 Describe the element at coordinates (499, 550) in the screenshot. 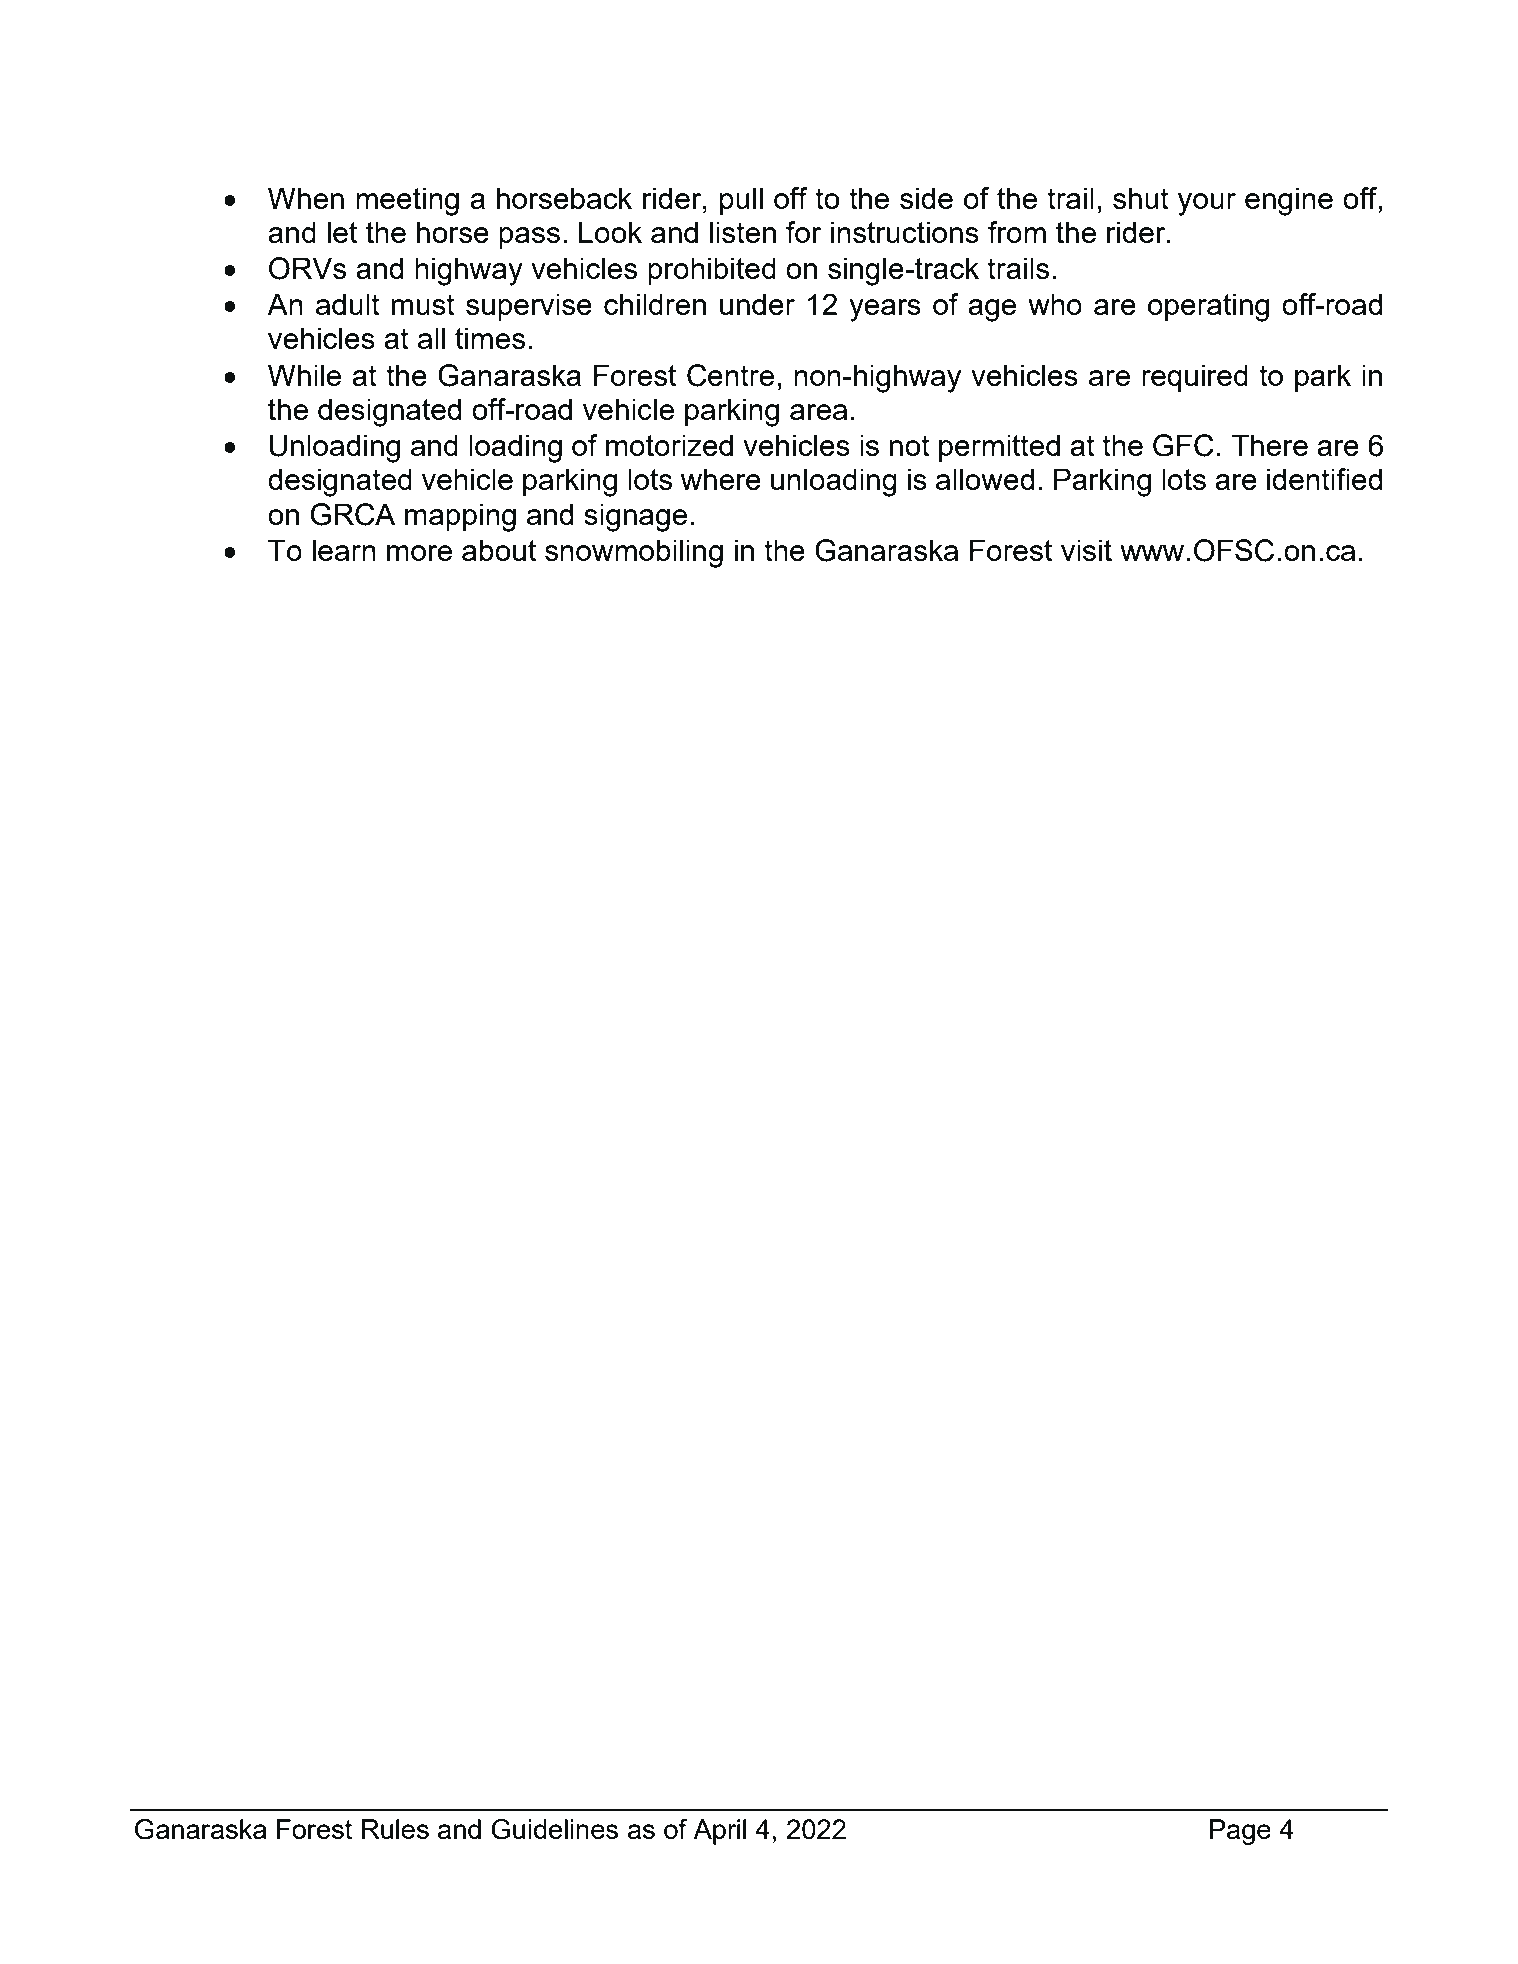

I see `about` at that location.
